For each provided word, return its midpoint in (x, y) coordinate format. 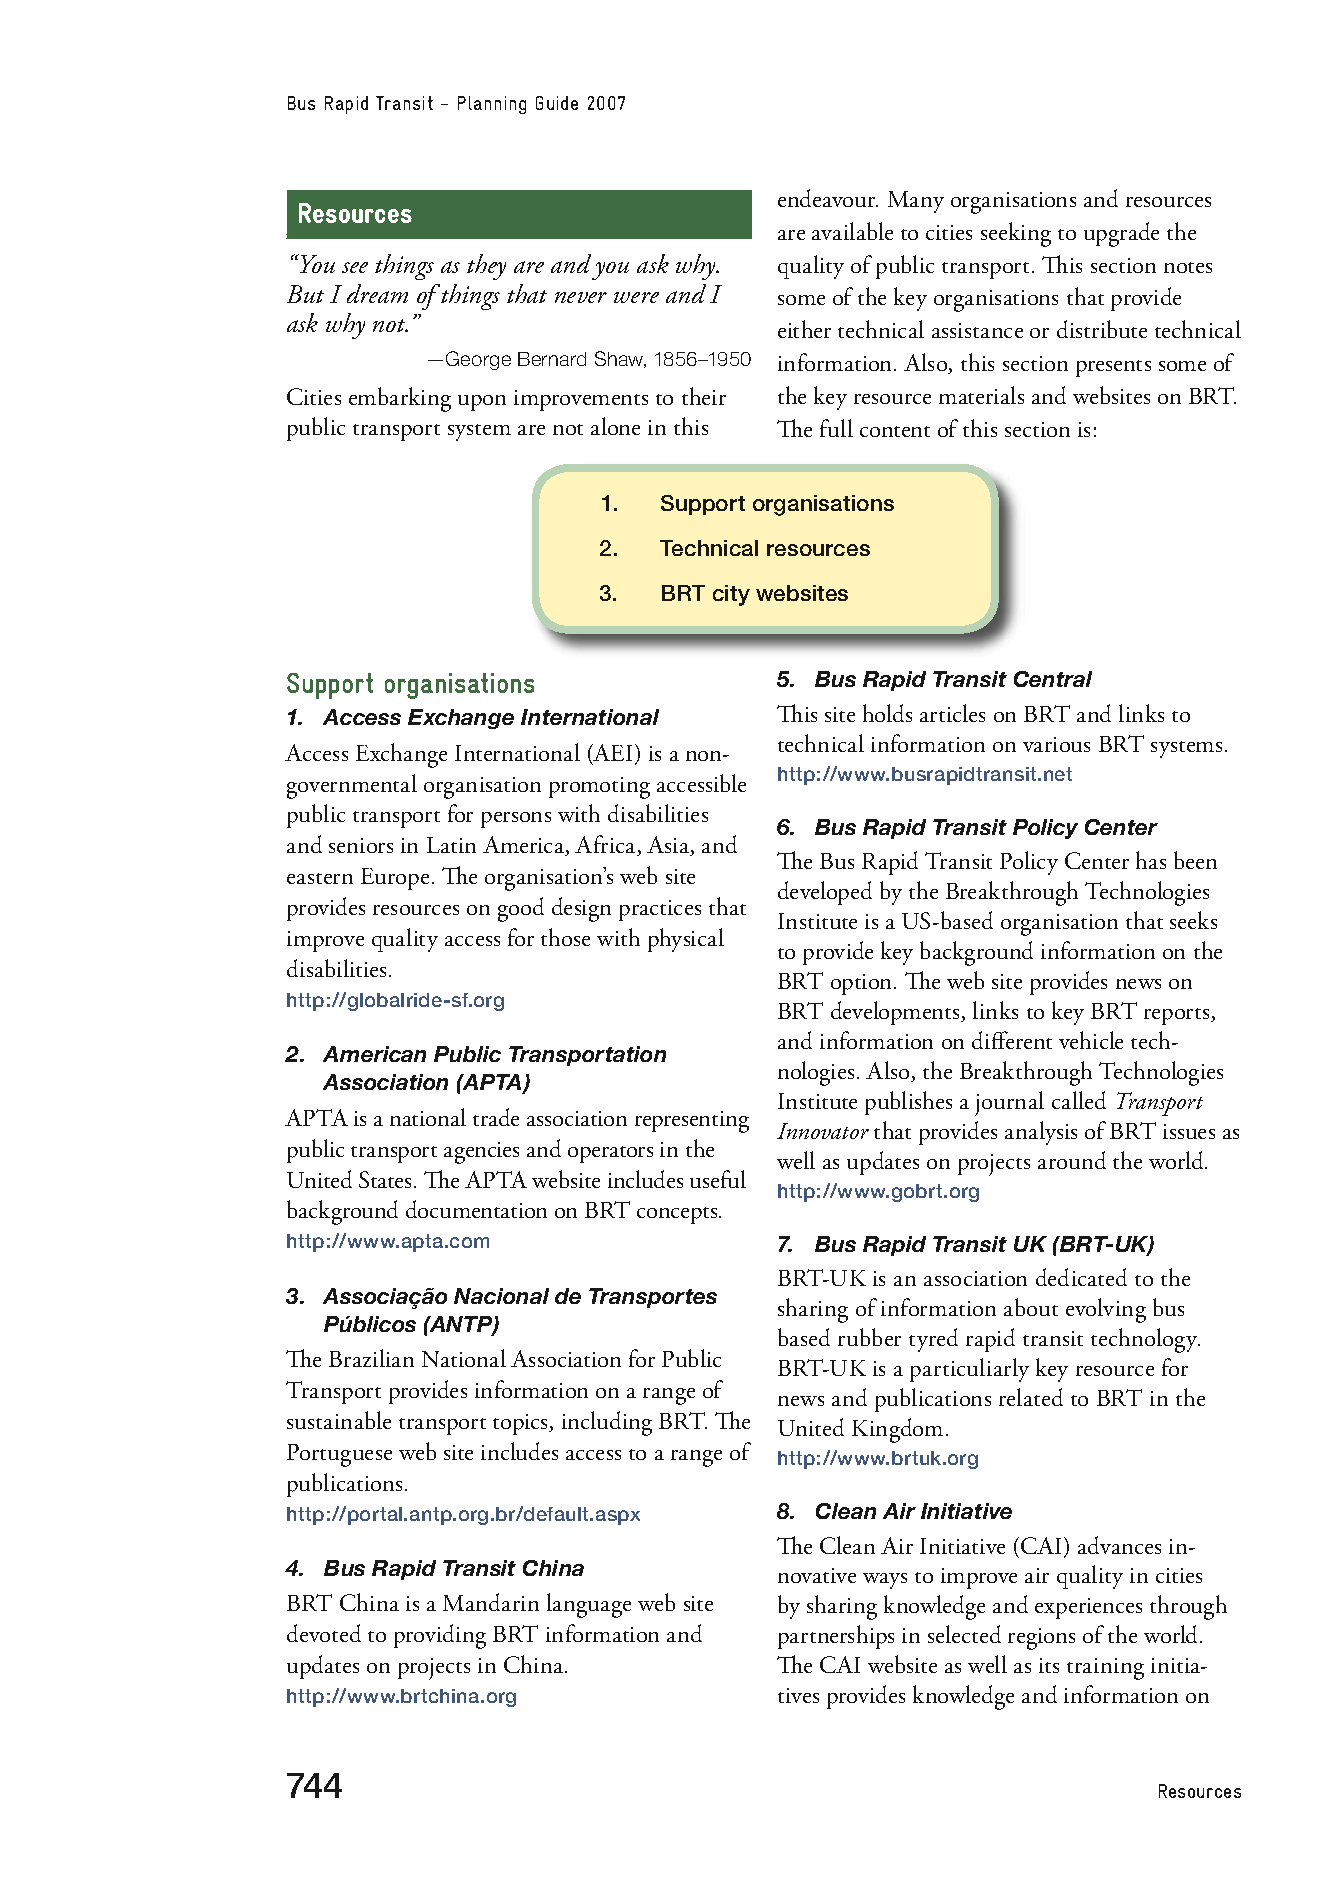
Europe (395, 879)
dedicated (1081, 1277)
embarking (400, 399)
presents (1113, 368)
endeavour (828, 198)
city (731, 595)
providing (440, 1636)
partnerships (836, 1637)
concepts (678, 1215)
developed (825, 893)
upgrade (1121, 234)
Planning (492, 105)
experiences (1088, 1608)
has (1151, 860)
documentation (476, 1209)
